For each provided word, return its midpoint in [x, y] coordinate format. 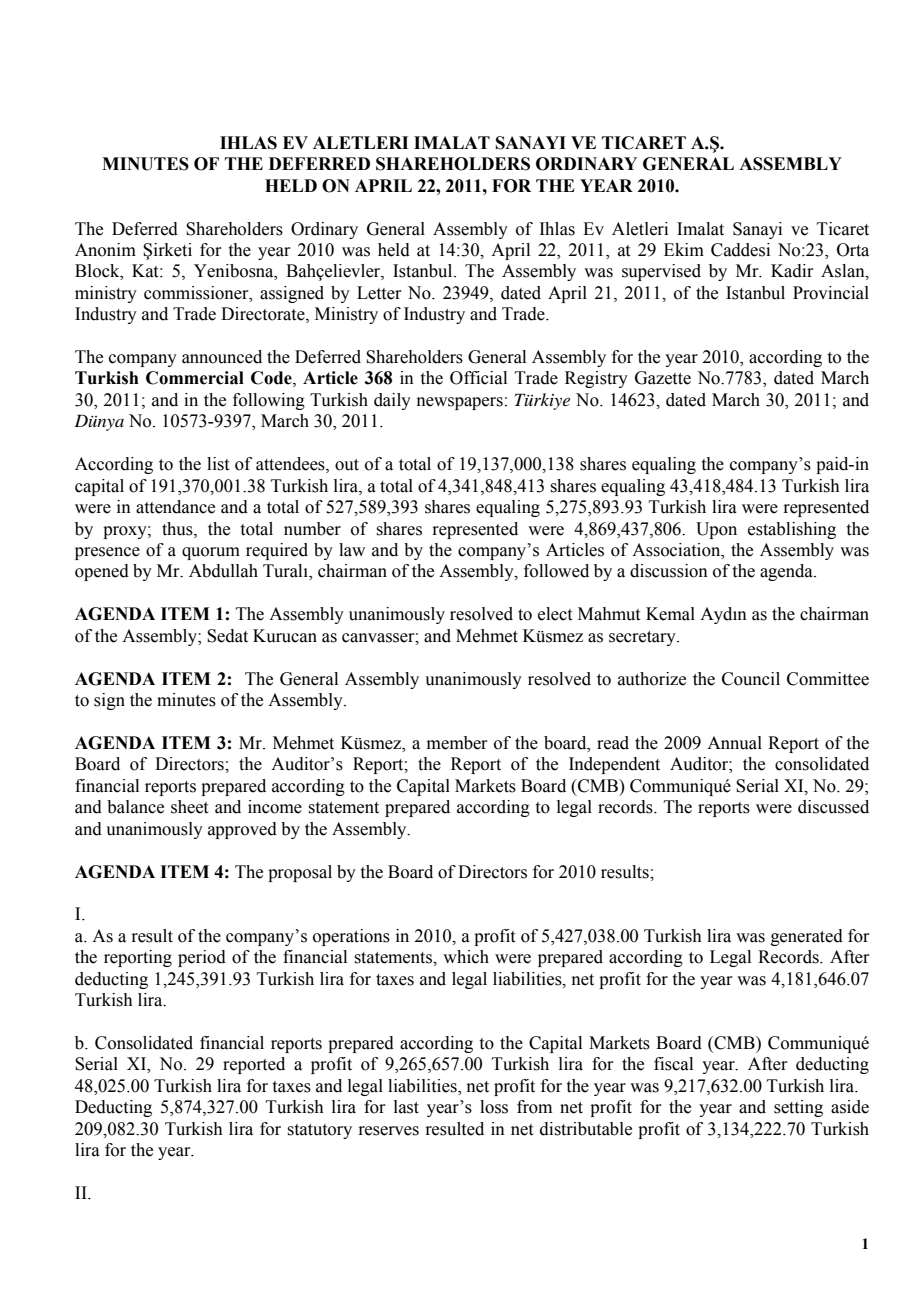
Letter [379, 293]
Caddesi [740, 250]
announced [222, 357]
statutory [319, 1131]
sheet [189, 807]
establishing [792, 530]
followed [556, 571]
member [457, 743]
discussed [833, 807]
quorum [211, 553]
